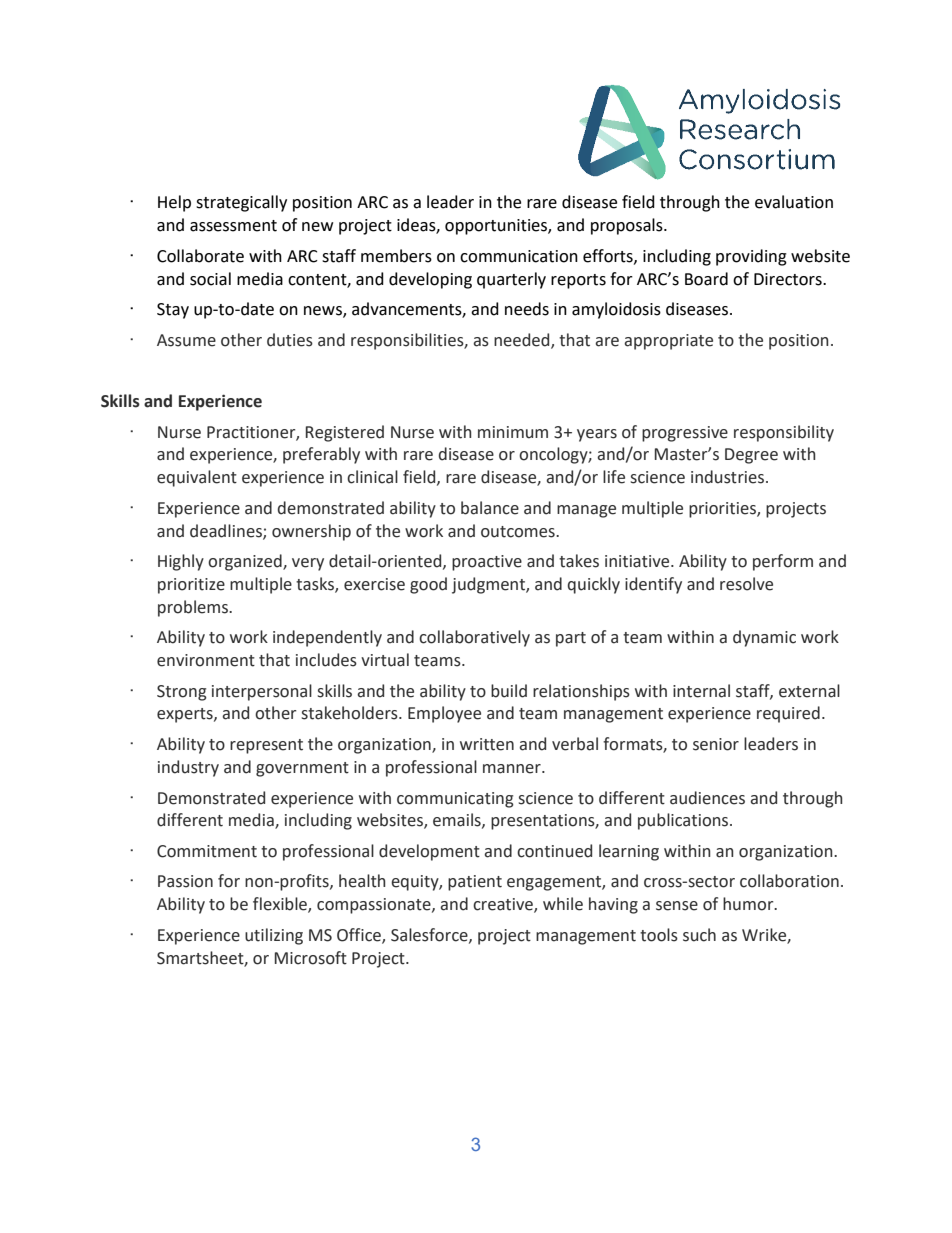 The width and height of the image is (952, 1233). Describe the element at coordinates (509, 691) in the image. I see `build` at that location.
